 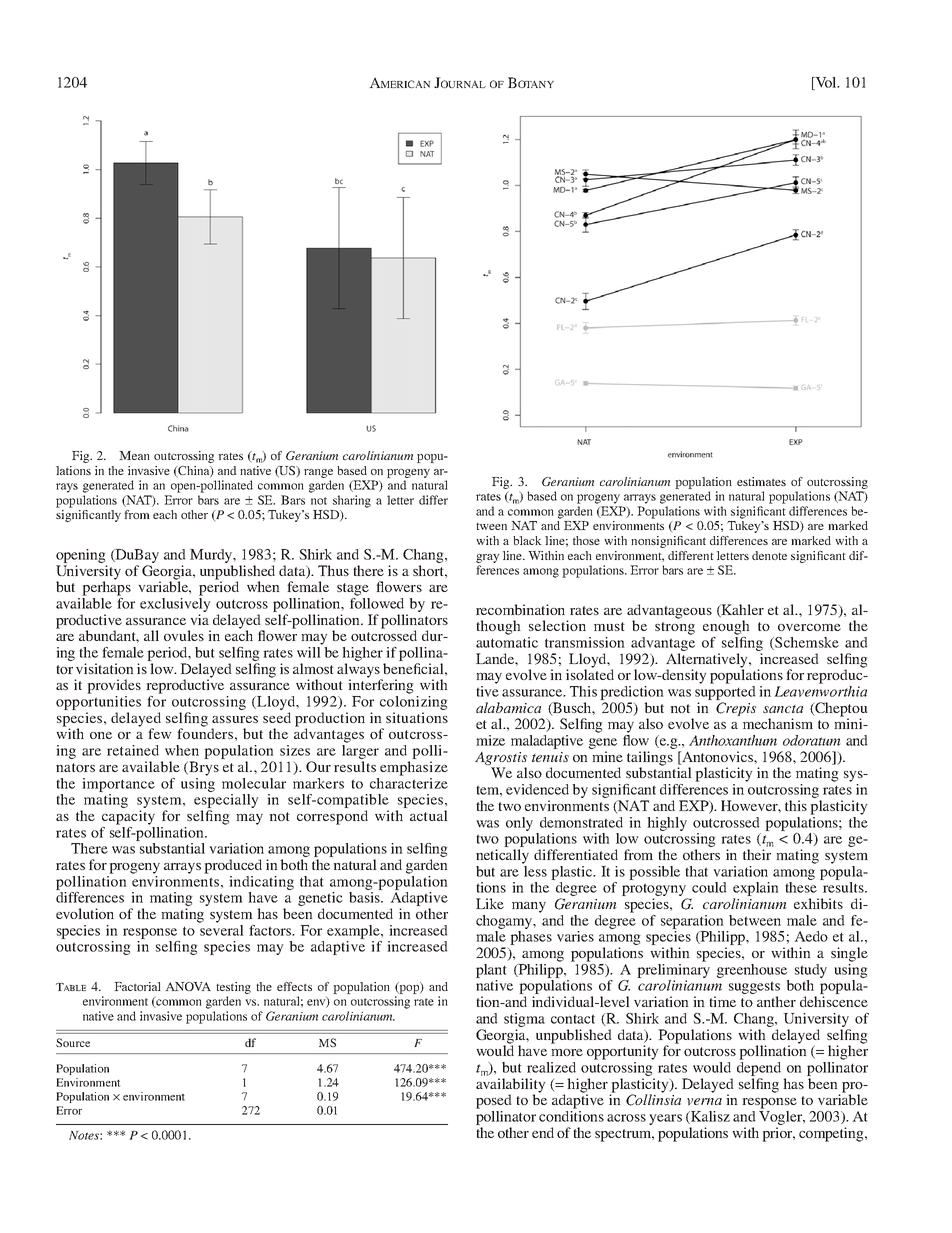 I want to click on sharing, so click(x=352, y=501).
